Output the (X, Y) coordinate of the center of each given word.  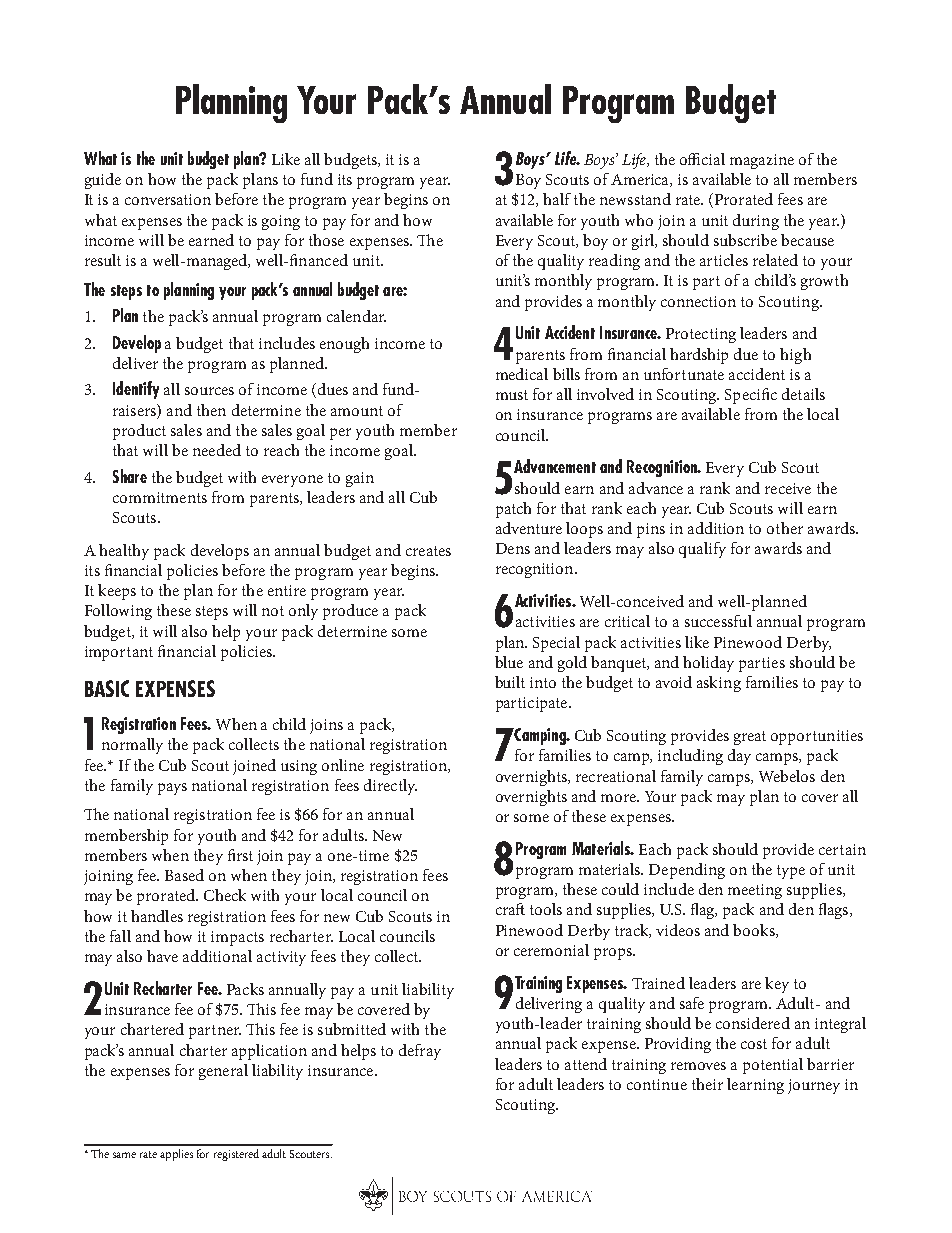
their (707, 1084)
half (557, 199)
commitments (160, 497)
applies (176, 1155)
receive (788, 488)
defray (420, 1052)
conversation (168, 199)
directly (390, 787)
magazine (762, 161)
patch (513, 510)
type (791, 872)
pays (172, 789)
